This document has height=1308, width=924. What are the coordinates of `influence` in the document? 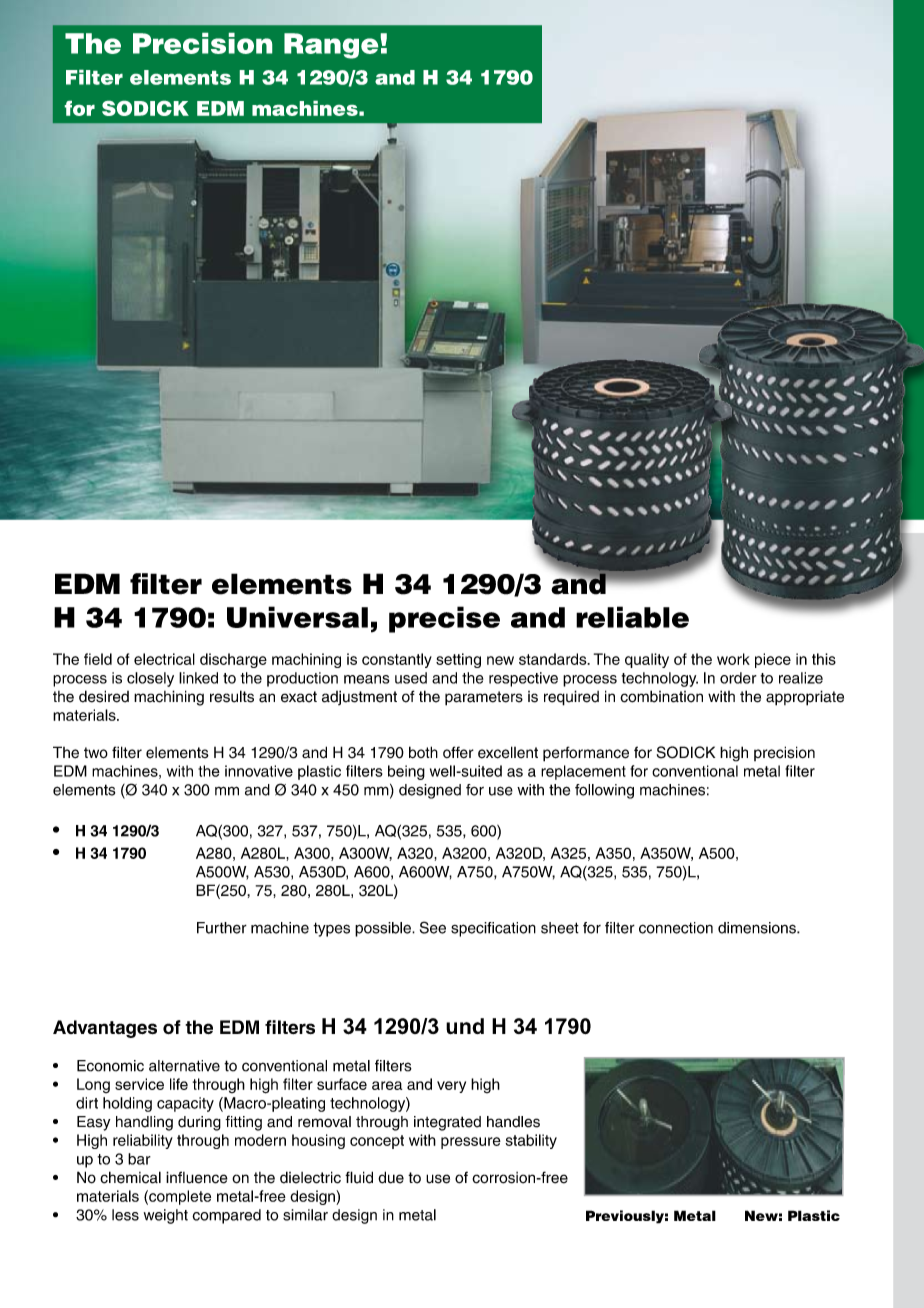 It's located at (197, 1177).
